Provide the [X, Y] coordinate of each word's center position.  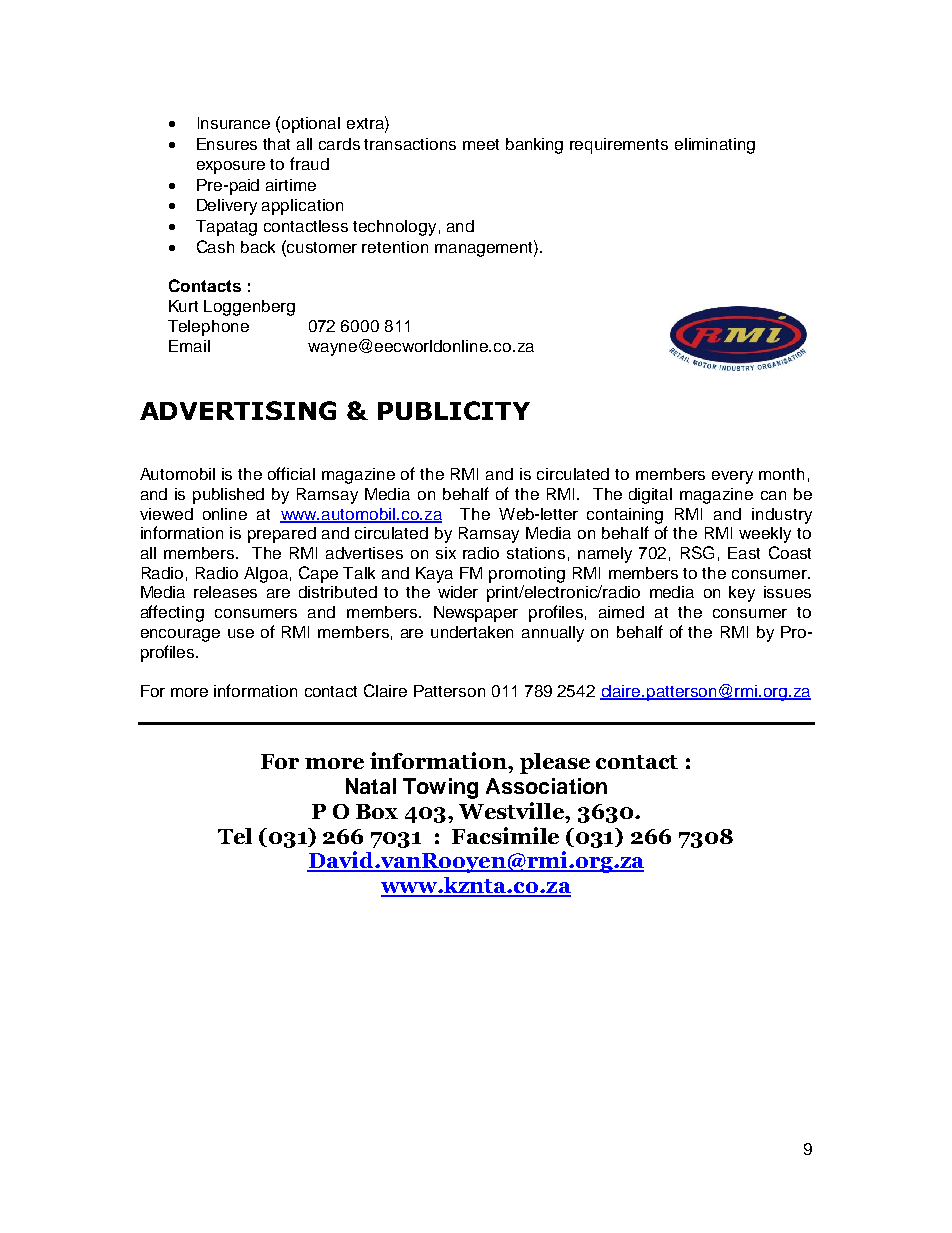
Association [546, 786]
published [228, 496]
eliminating [715, 146]
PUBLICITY [454, 410]
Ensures [227, 144]
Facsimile [505, 835]
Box [377, 811]
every [732, 477]
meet [481, 144]
